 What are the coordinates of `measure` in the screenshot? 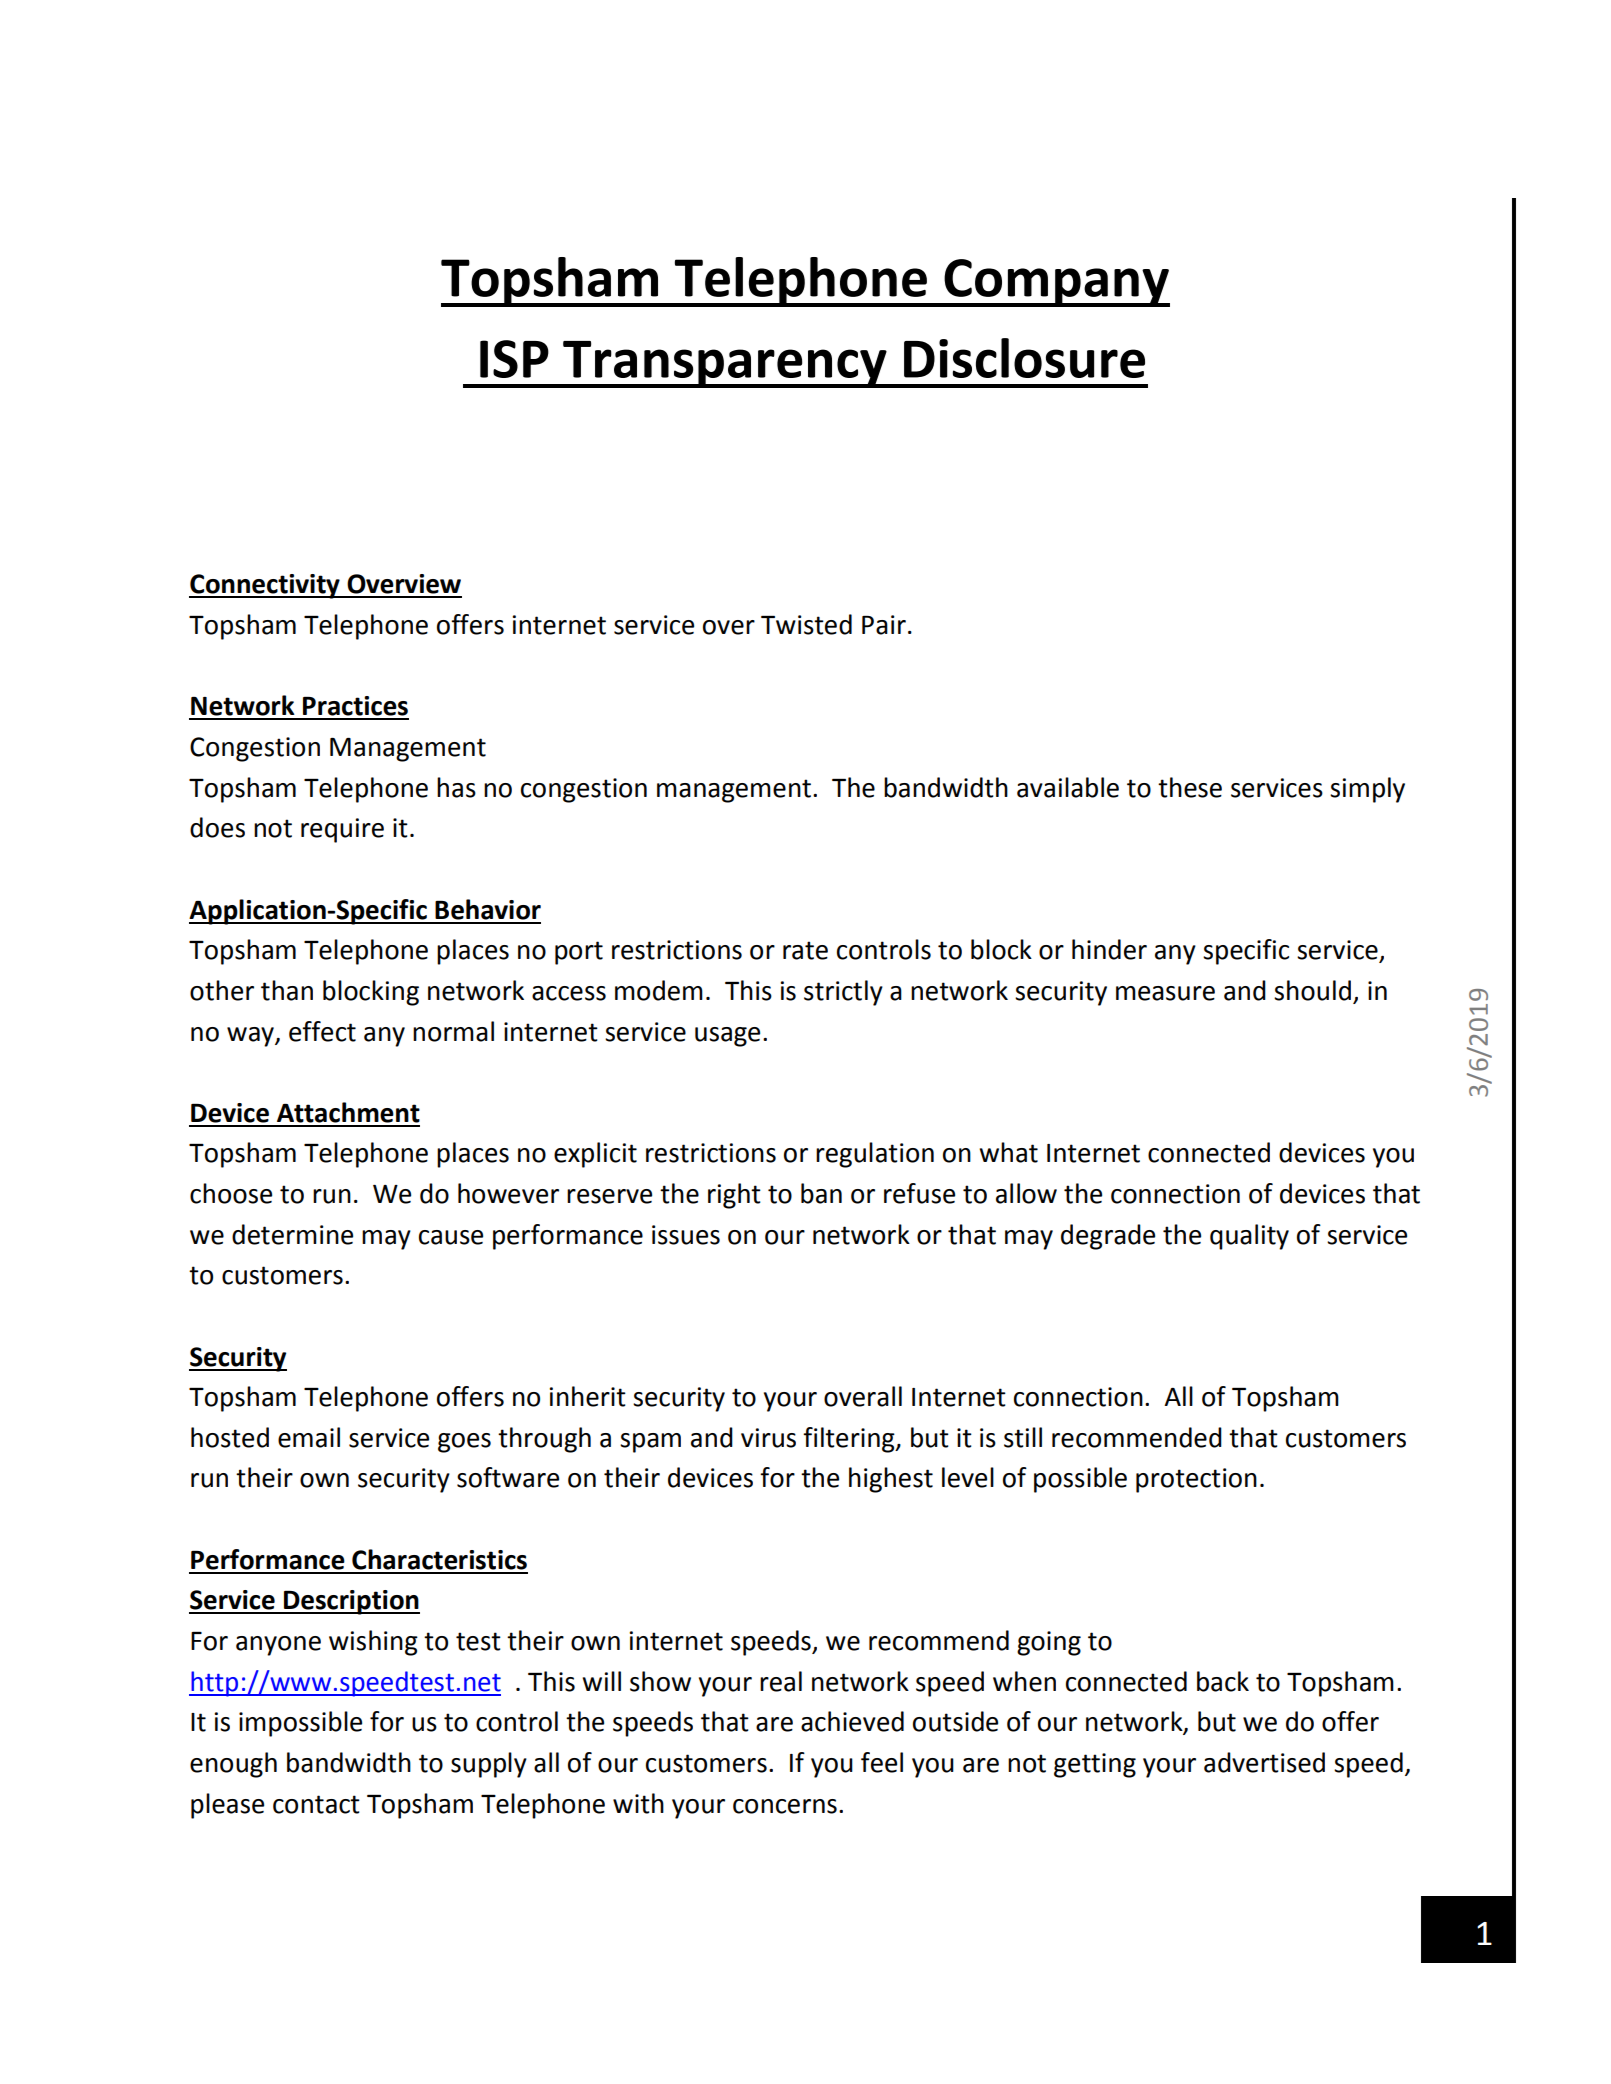 It's located at (1165, 993).
